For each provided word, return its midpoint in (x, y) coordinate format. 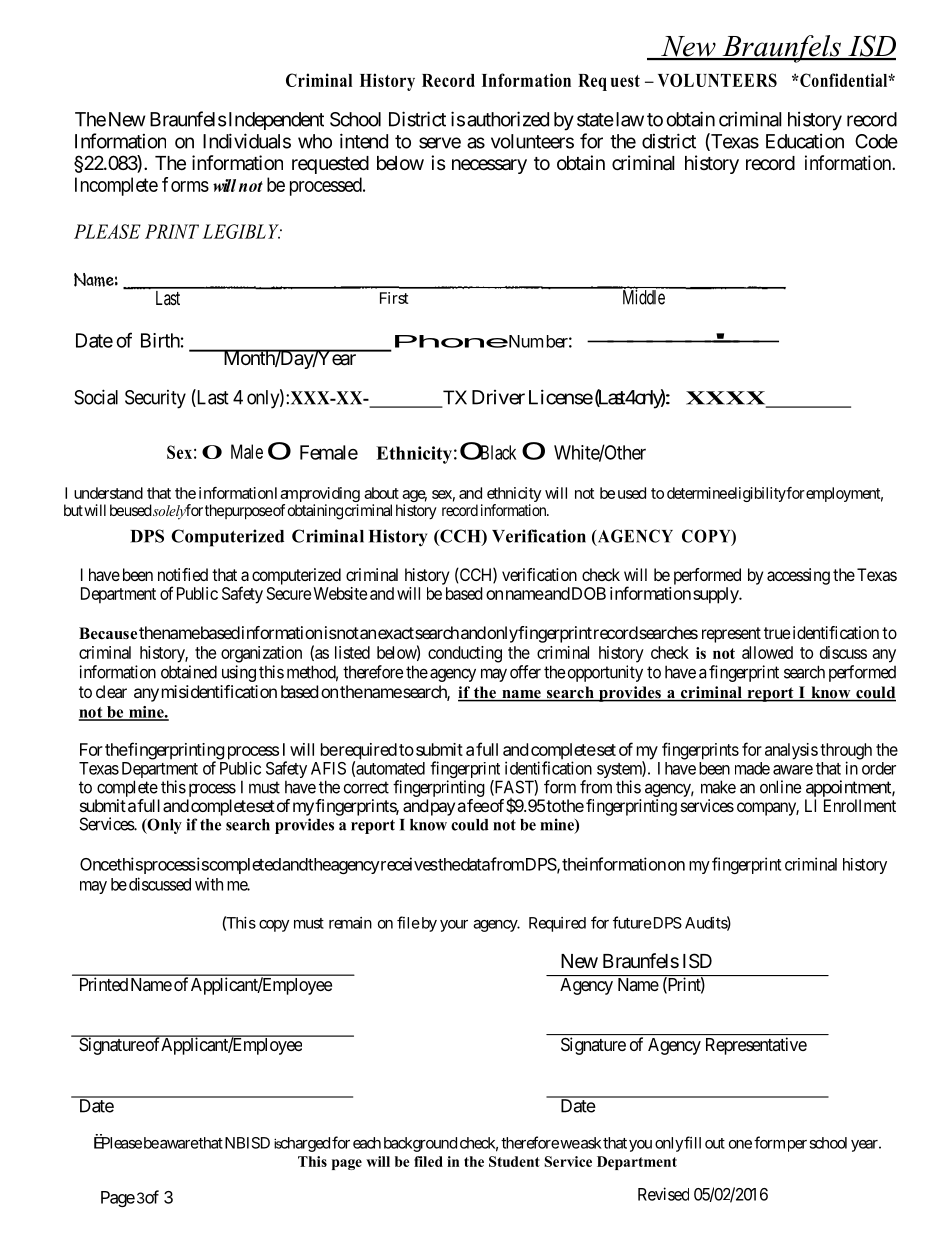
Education (805, 141)
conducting (465, 654)
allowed (767, 652)
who (315, 141)
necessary (489, 166)
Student (514, 1161)
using (239, 673)
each (367, 1143)
